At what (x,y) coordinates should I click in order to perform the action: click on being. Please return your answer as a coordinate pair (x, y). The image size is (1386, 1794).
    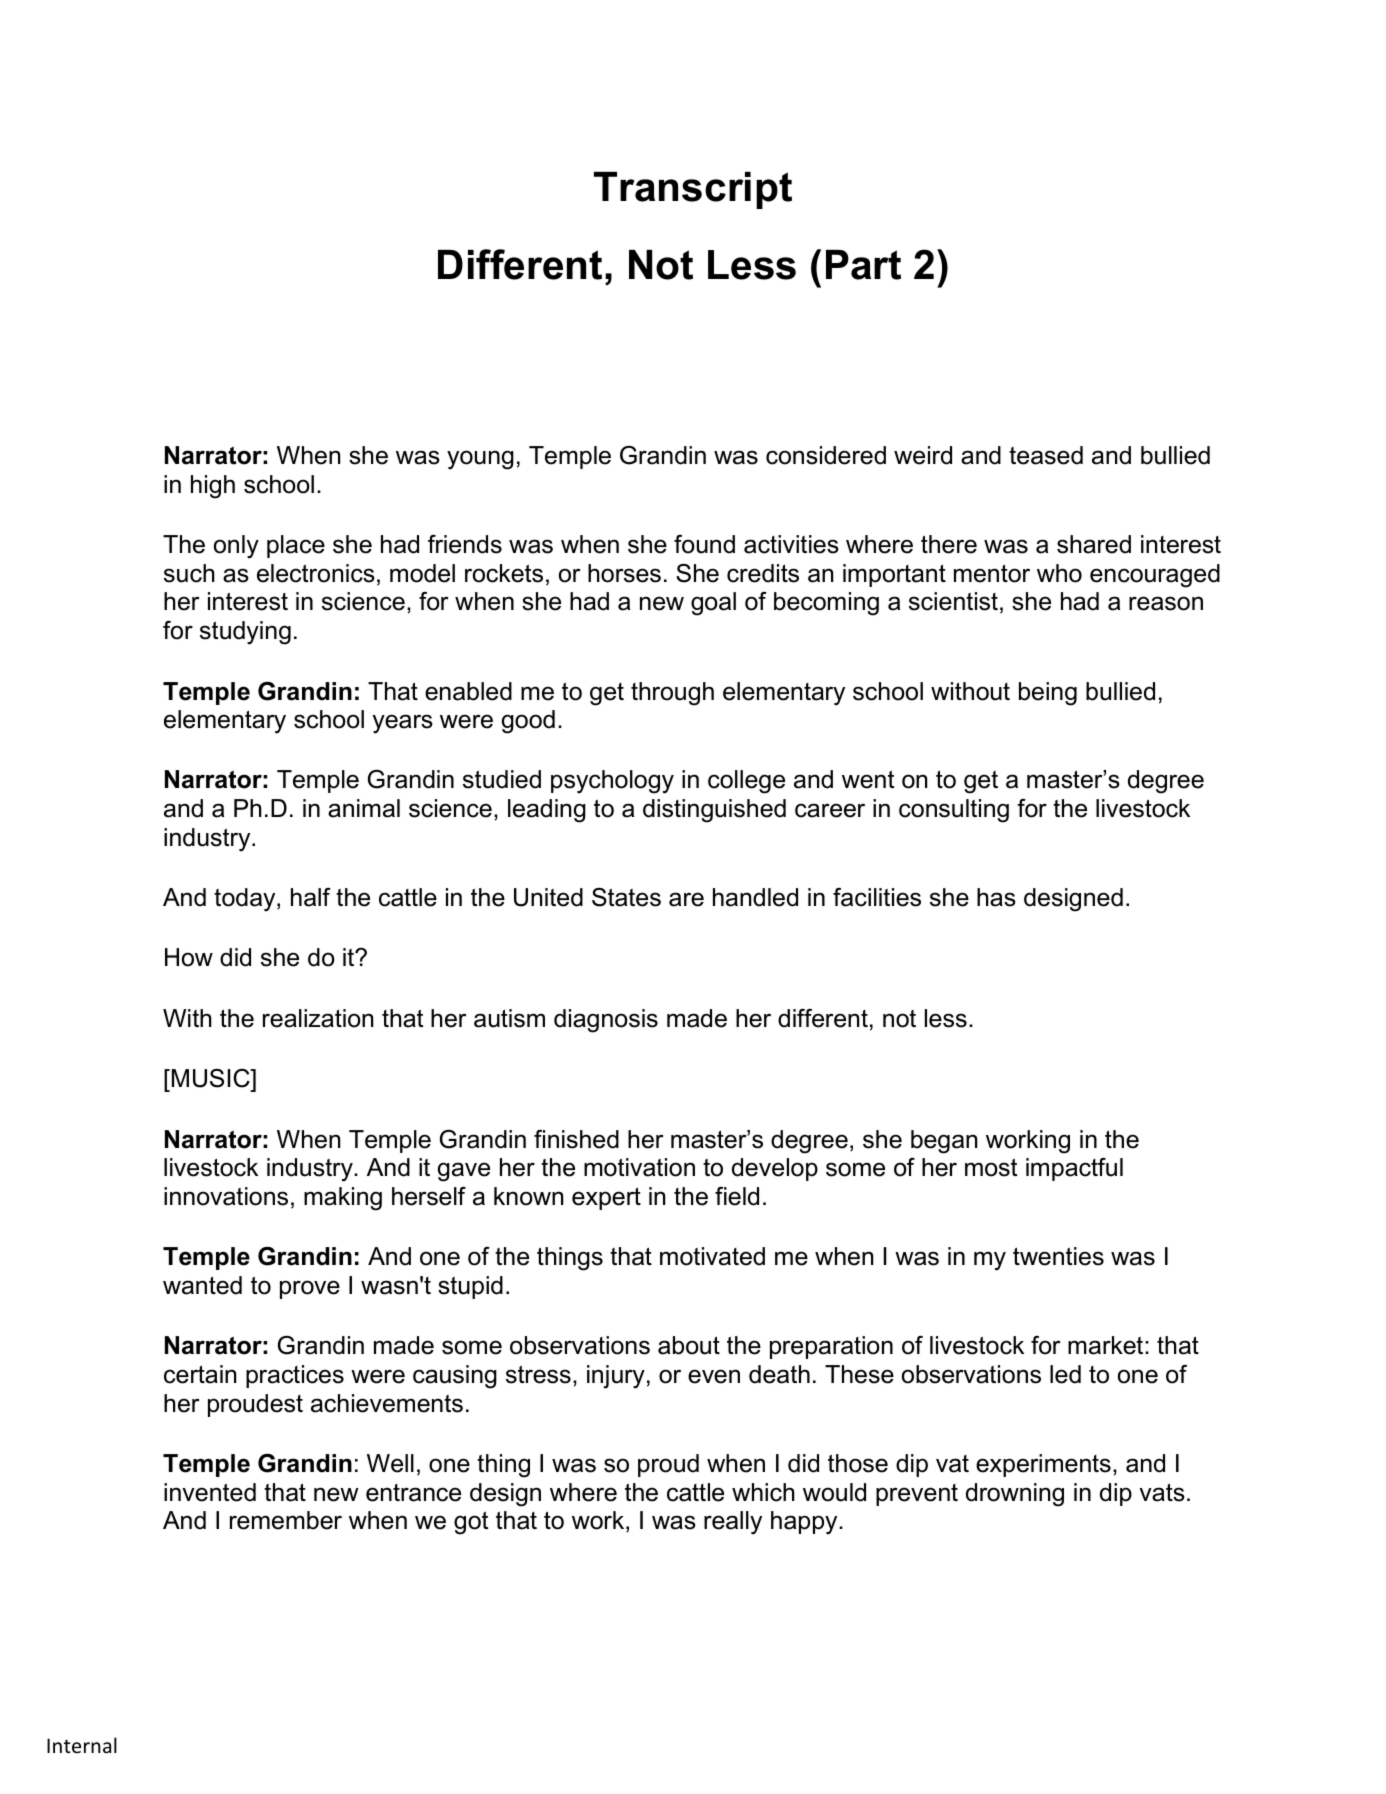
    Looking at the image, I should click on (1048, 694).
